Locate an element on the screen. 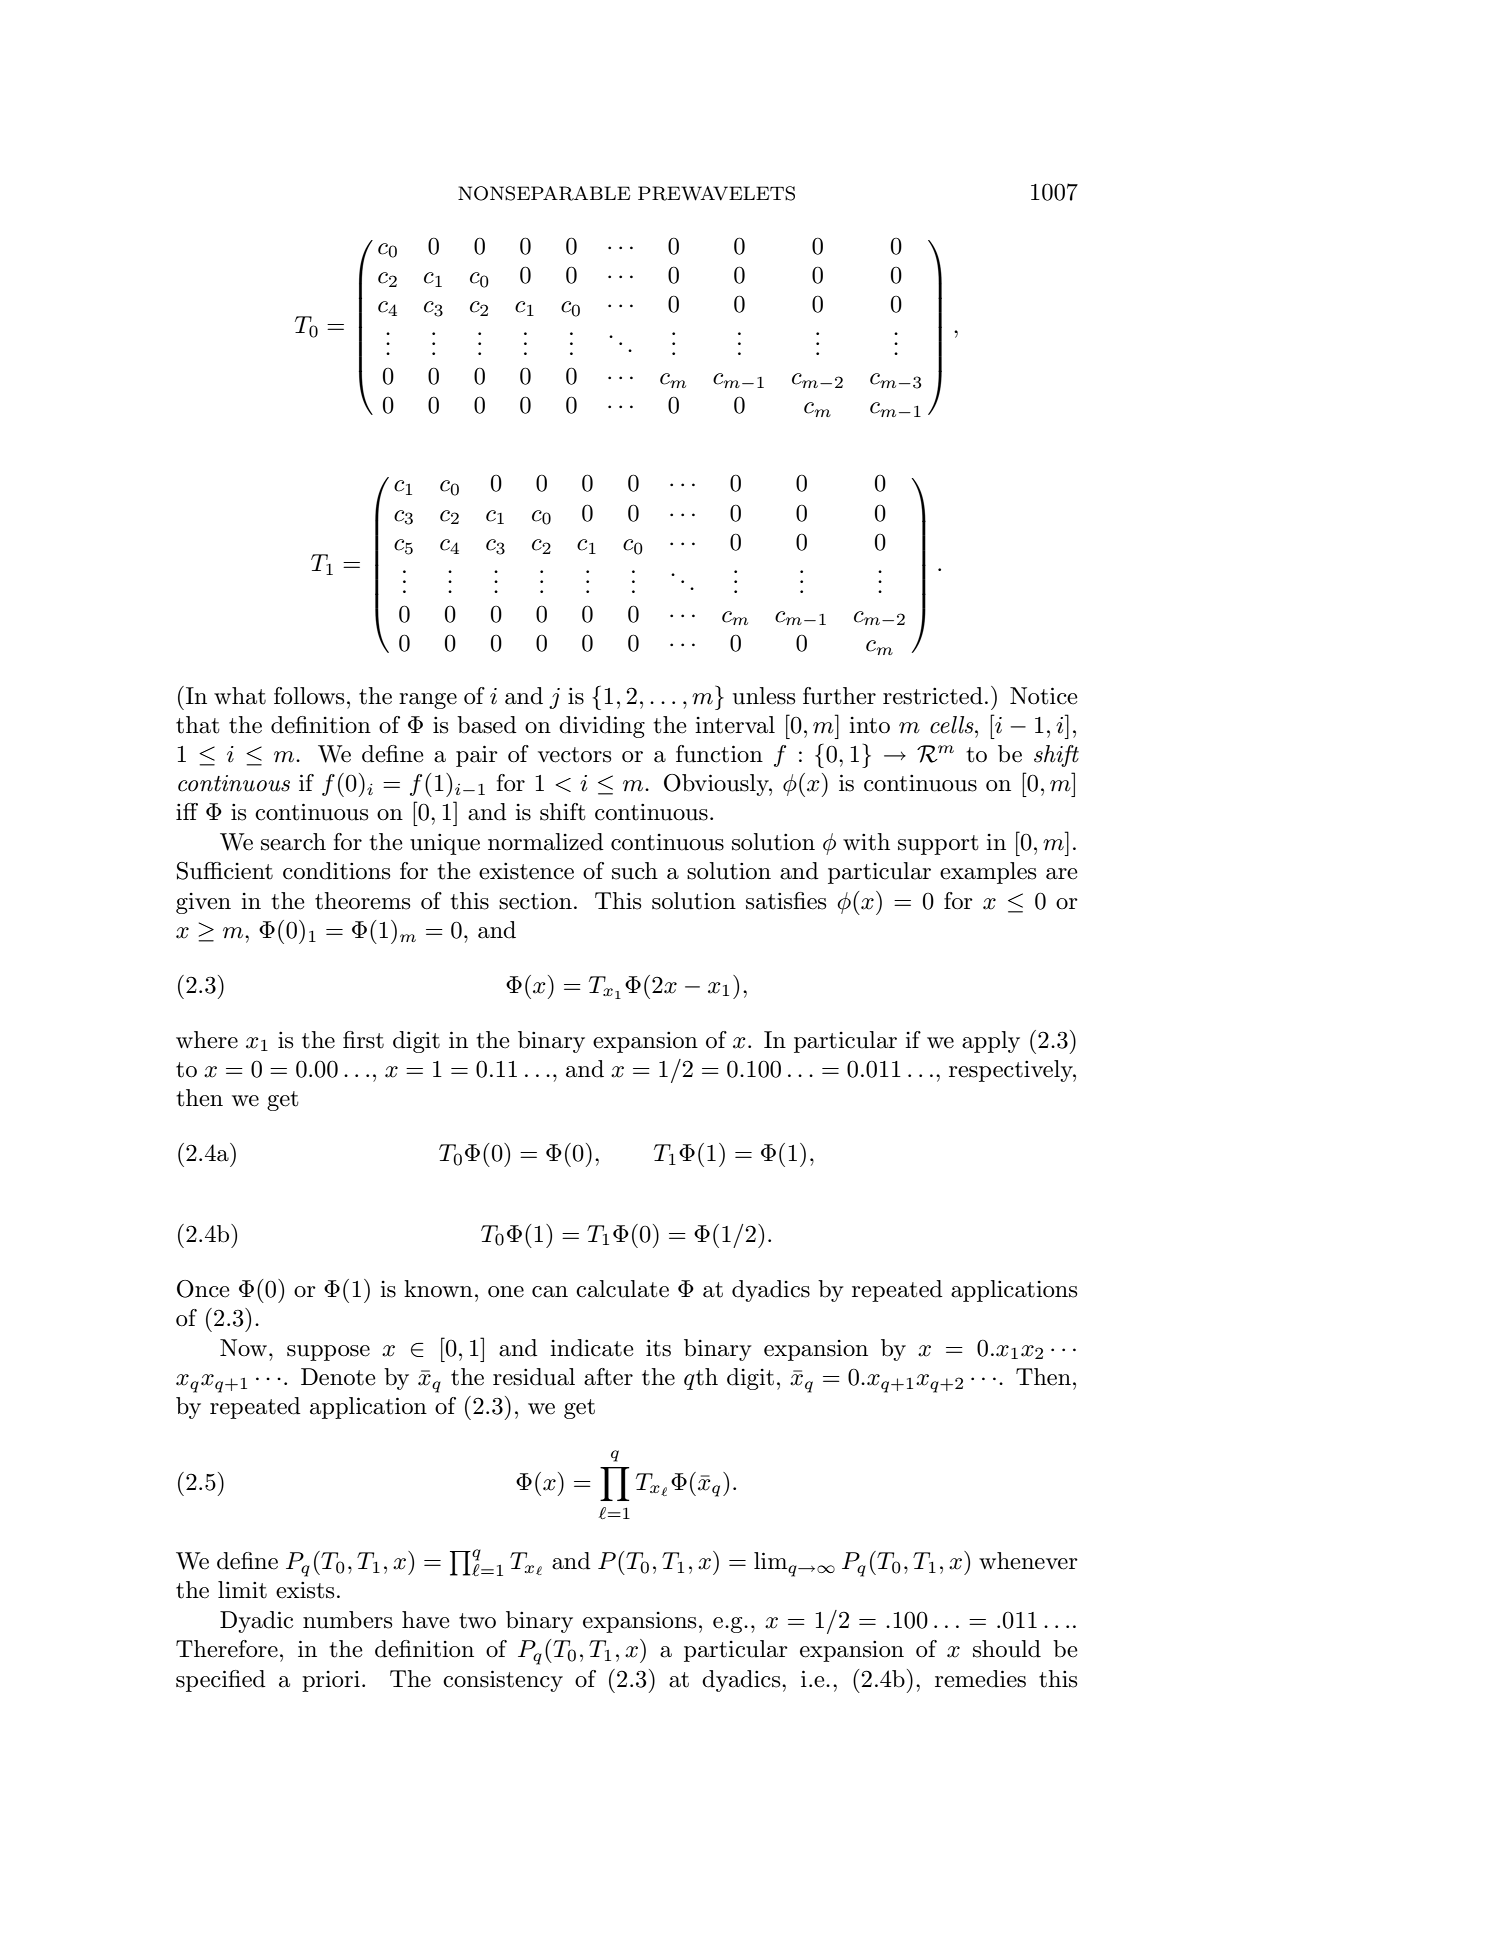 The width and height of the screenshot is (1496, 1935). cells is located at coordinates (953, 725).
